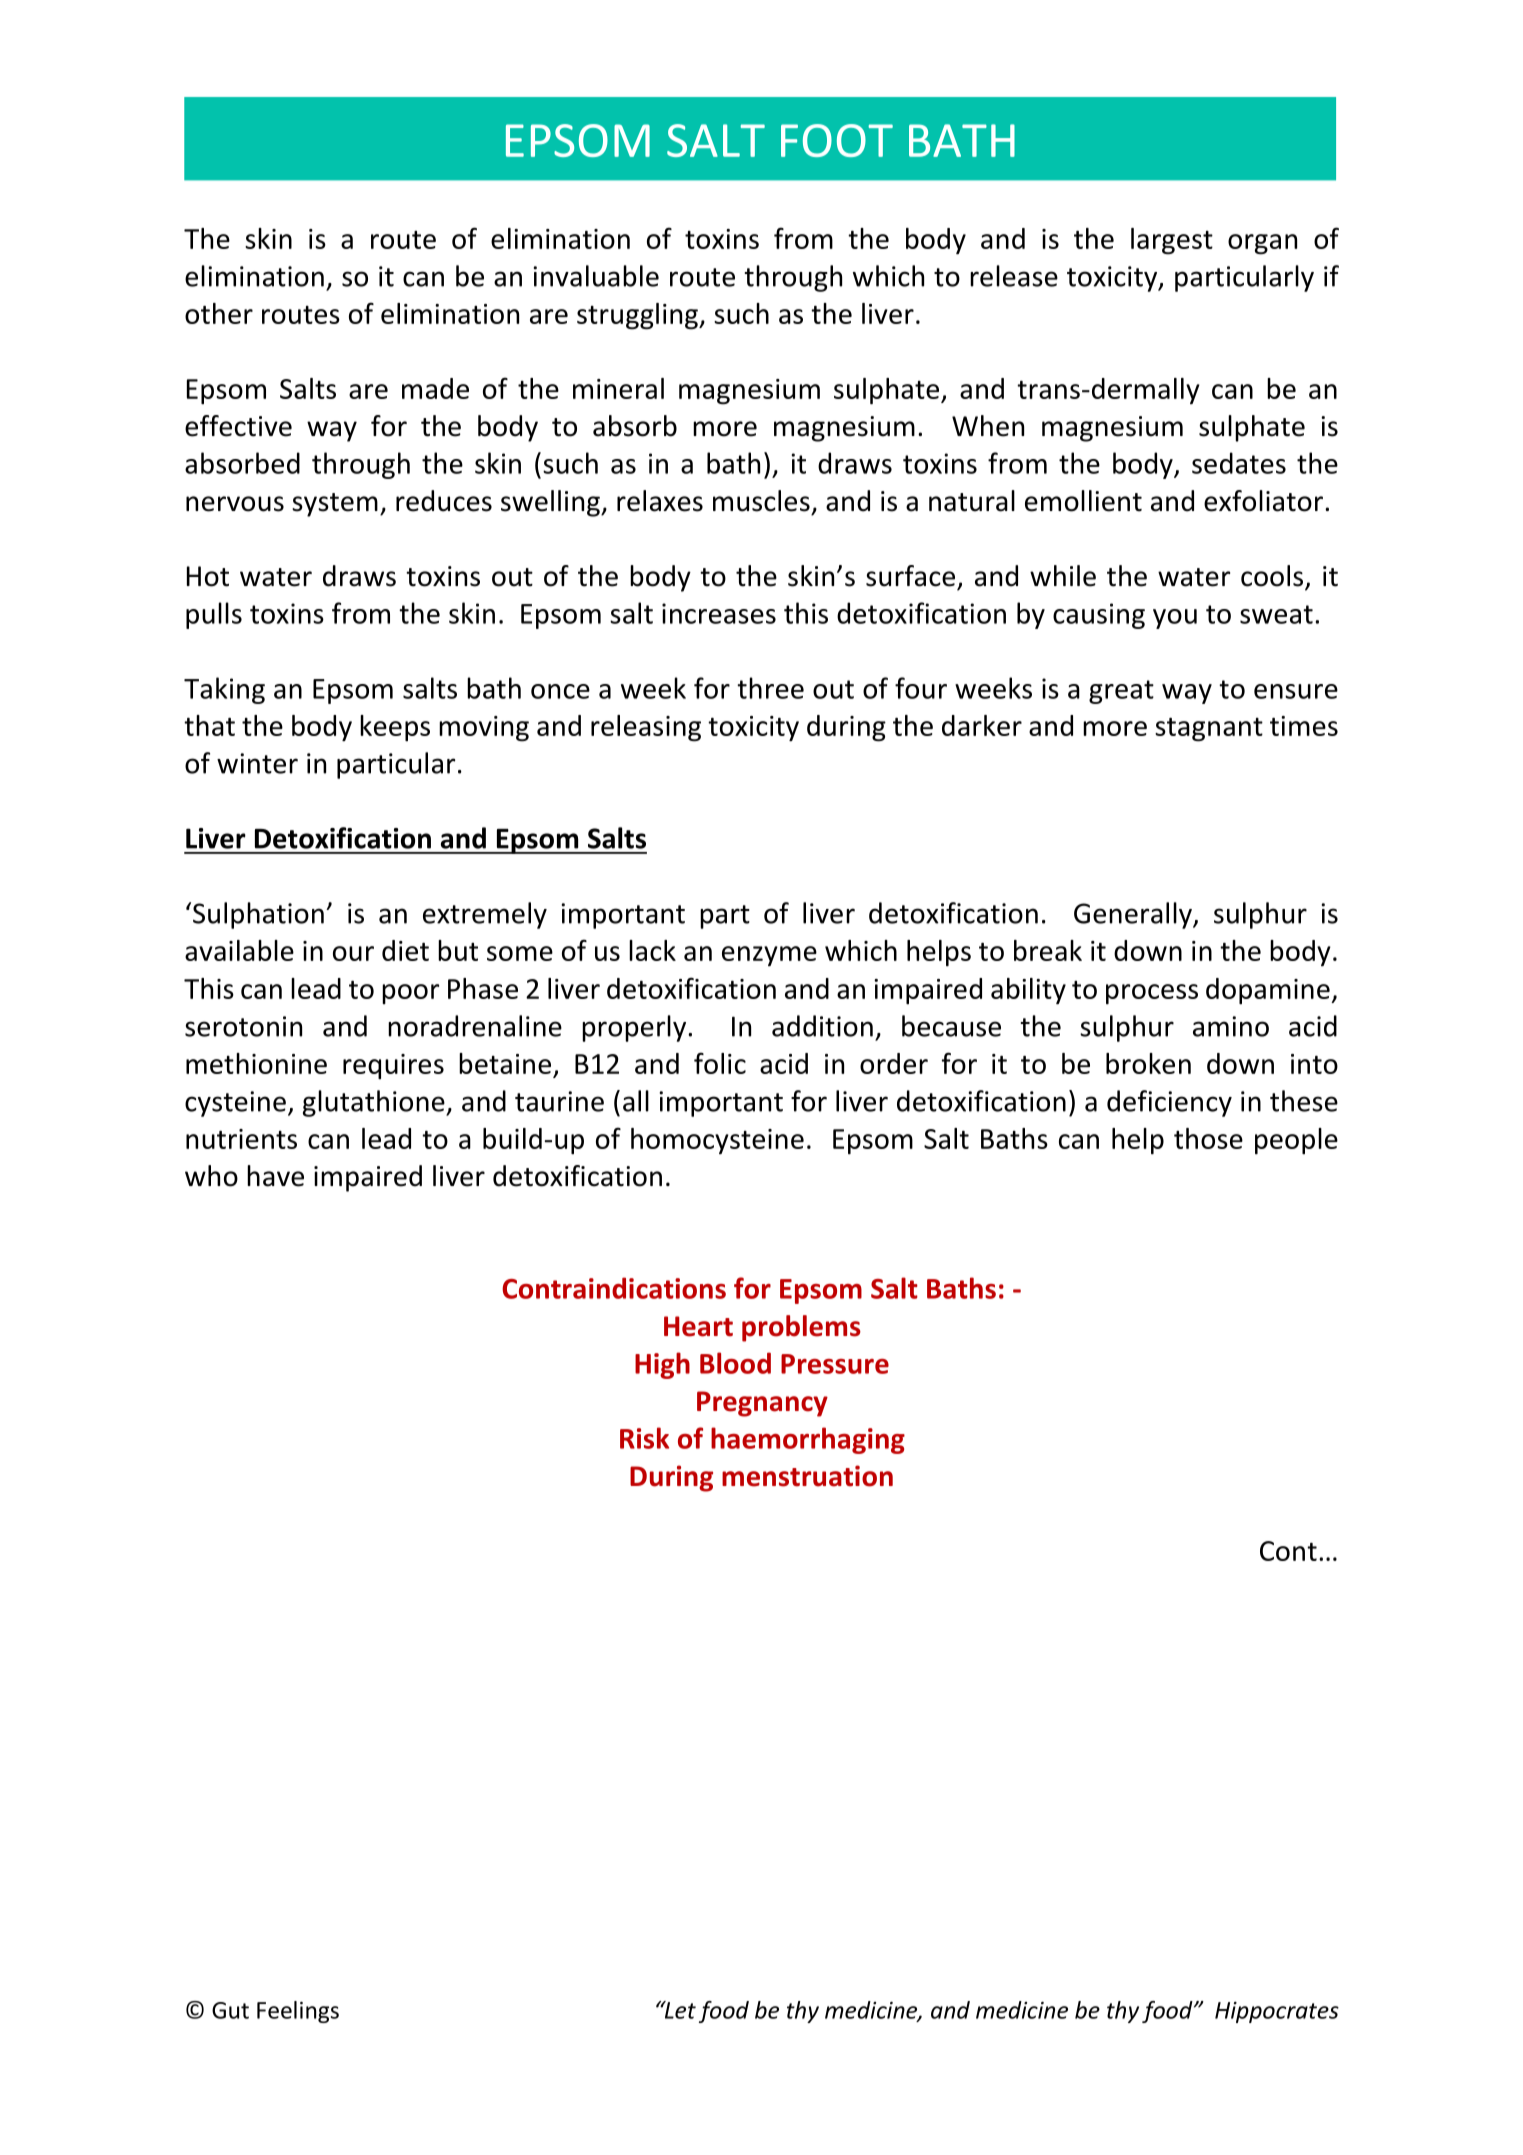 The image size is (1523, 2155). I want to click on keeps, so click(395, 728).
